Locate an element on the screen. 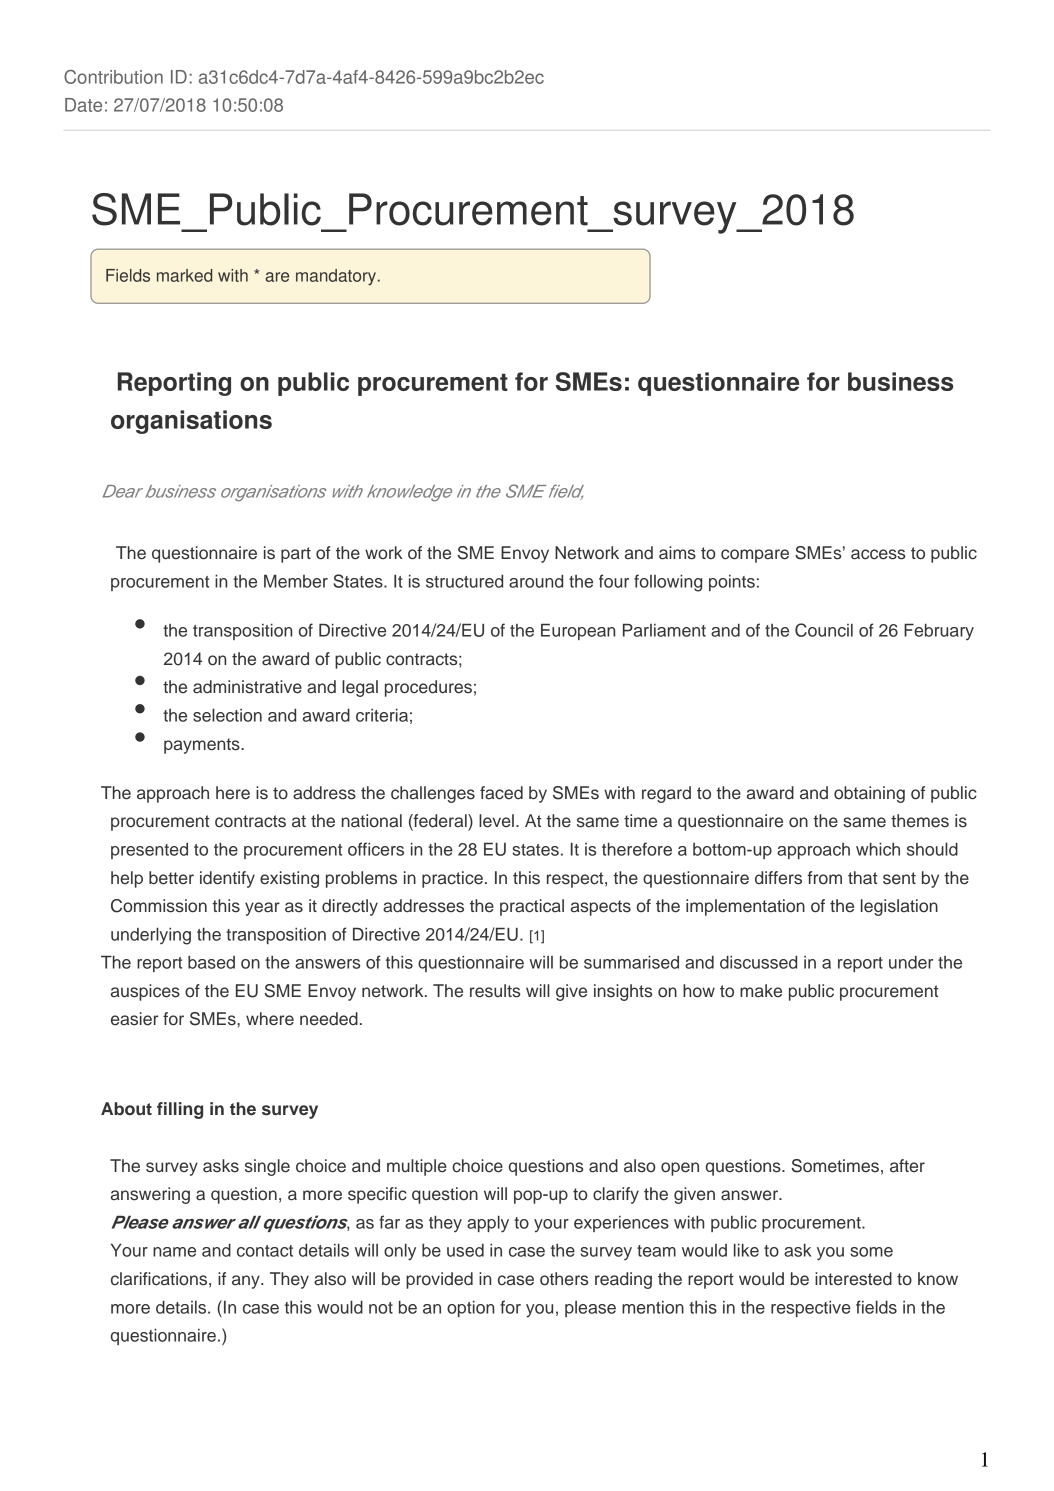 The image size is (1054, 1491). marked is located at coordinates (184, 275).
